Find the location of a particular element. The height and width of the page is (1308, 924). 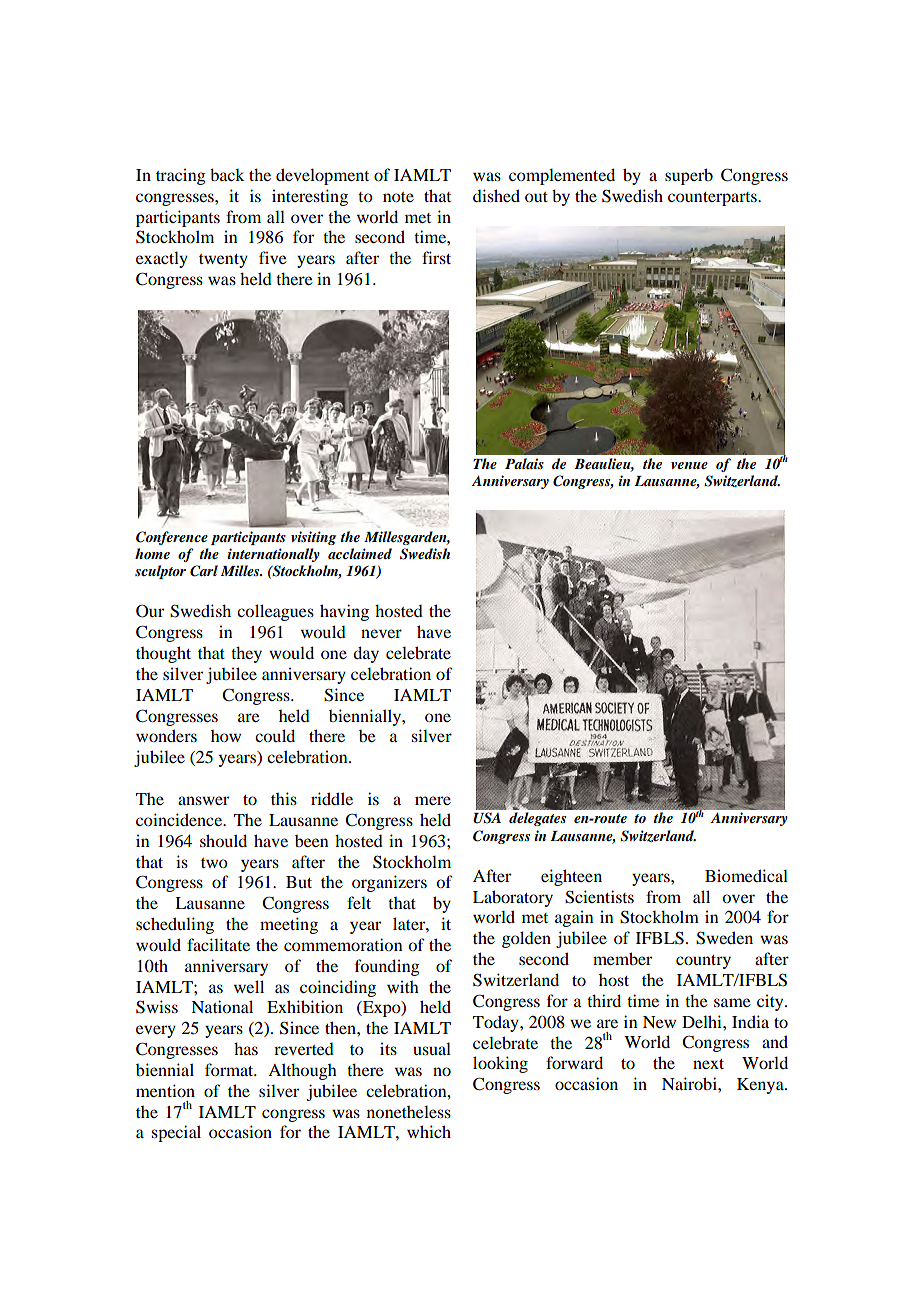

venue is located at coordinates (689, 465).
